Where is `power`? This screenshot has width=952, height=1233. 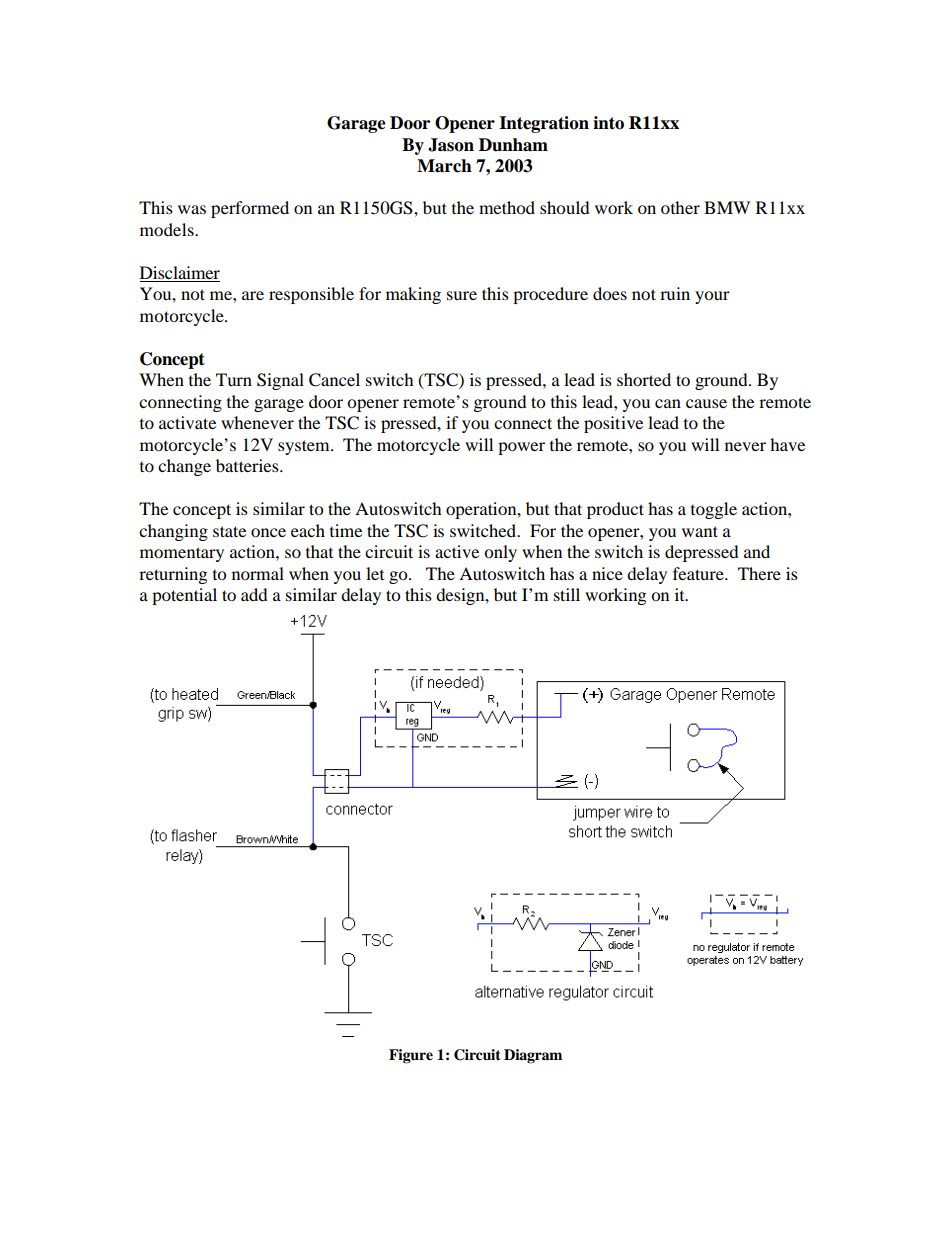 power is located at coordinates (521, 448).
